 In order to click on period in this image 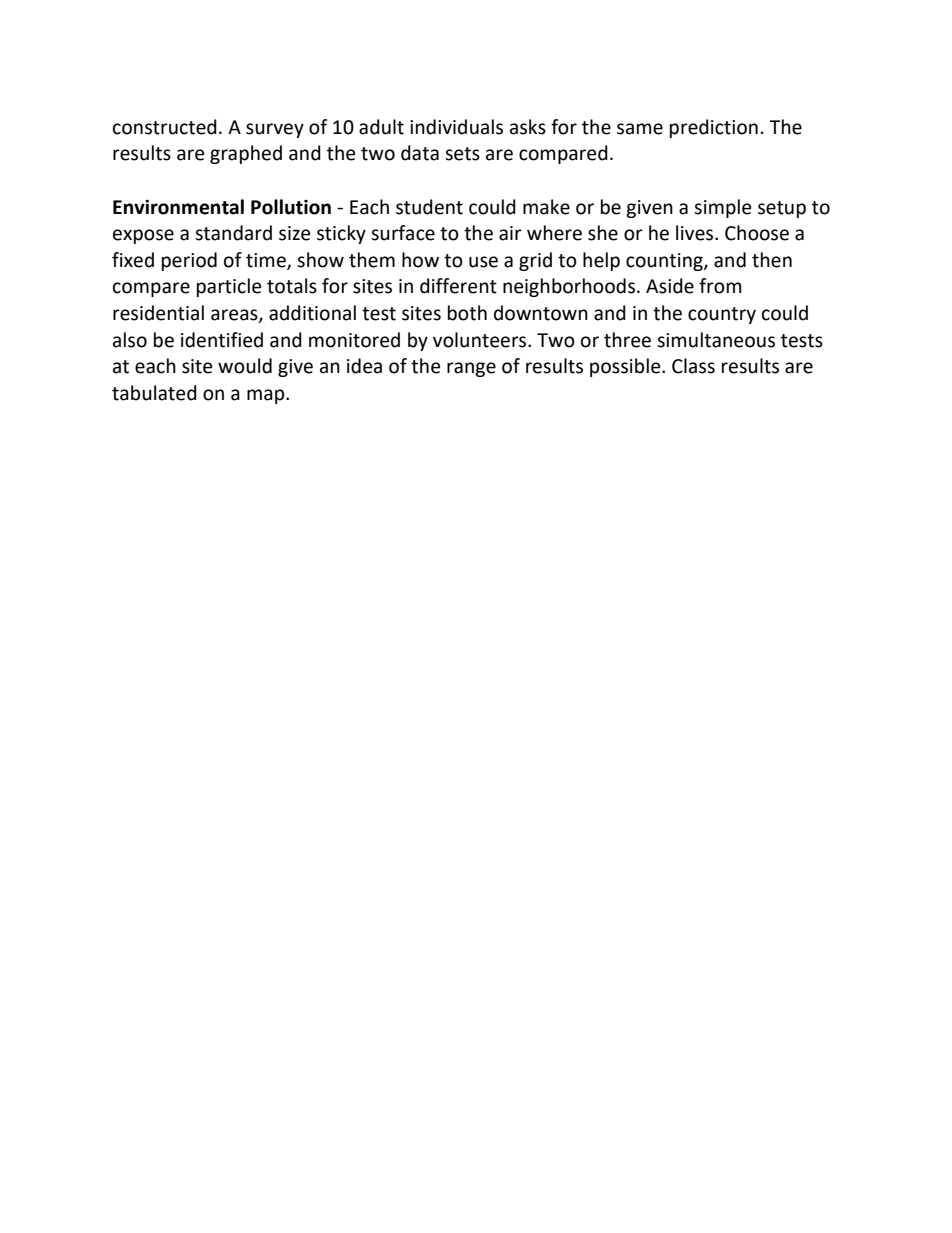, I will do `click(189, 261)`.
